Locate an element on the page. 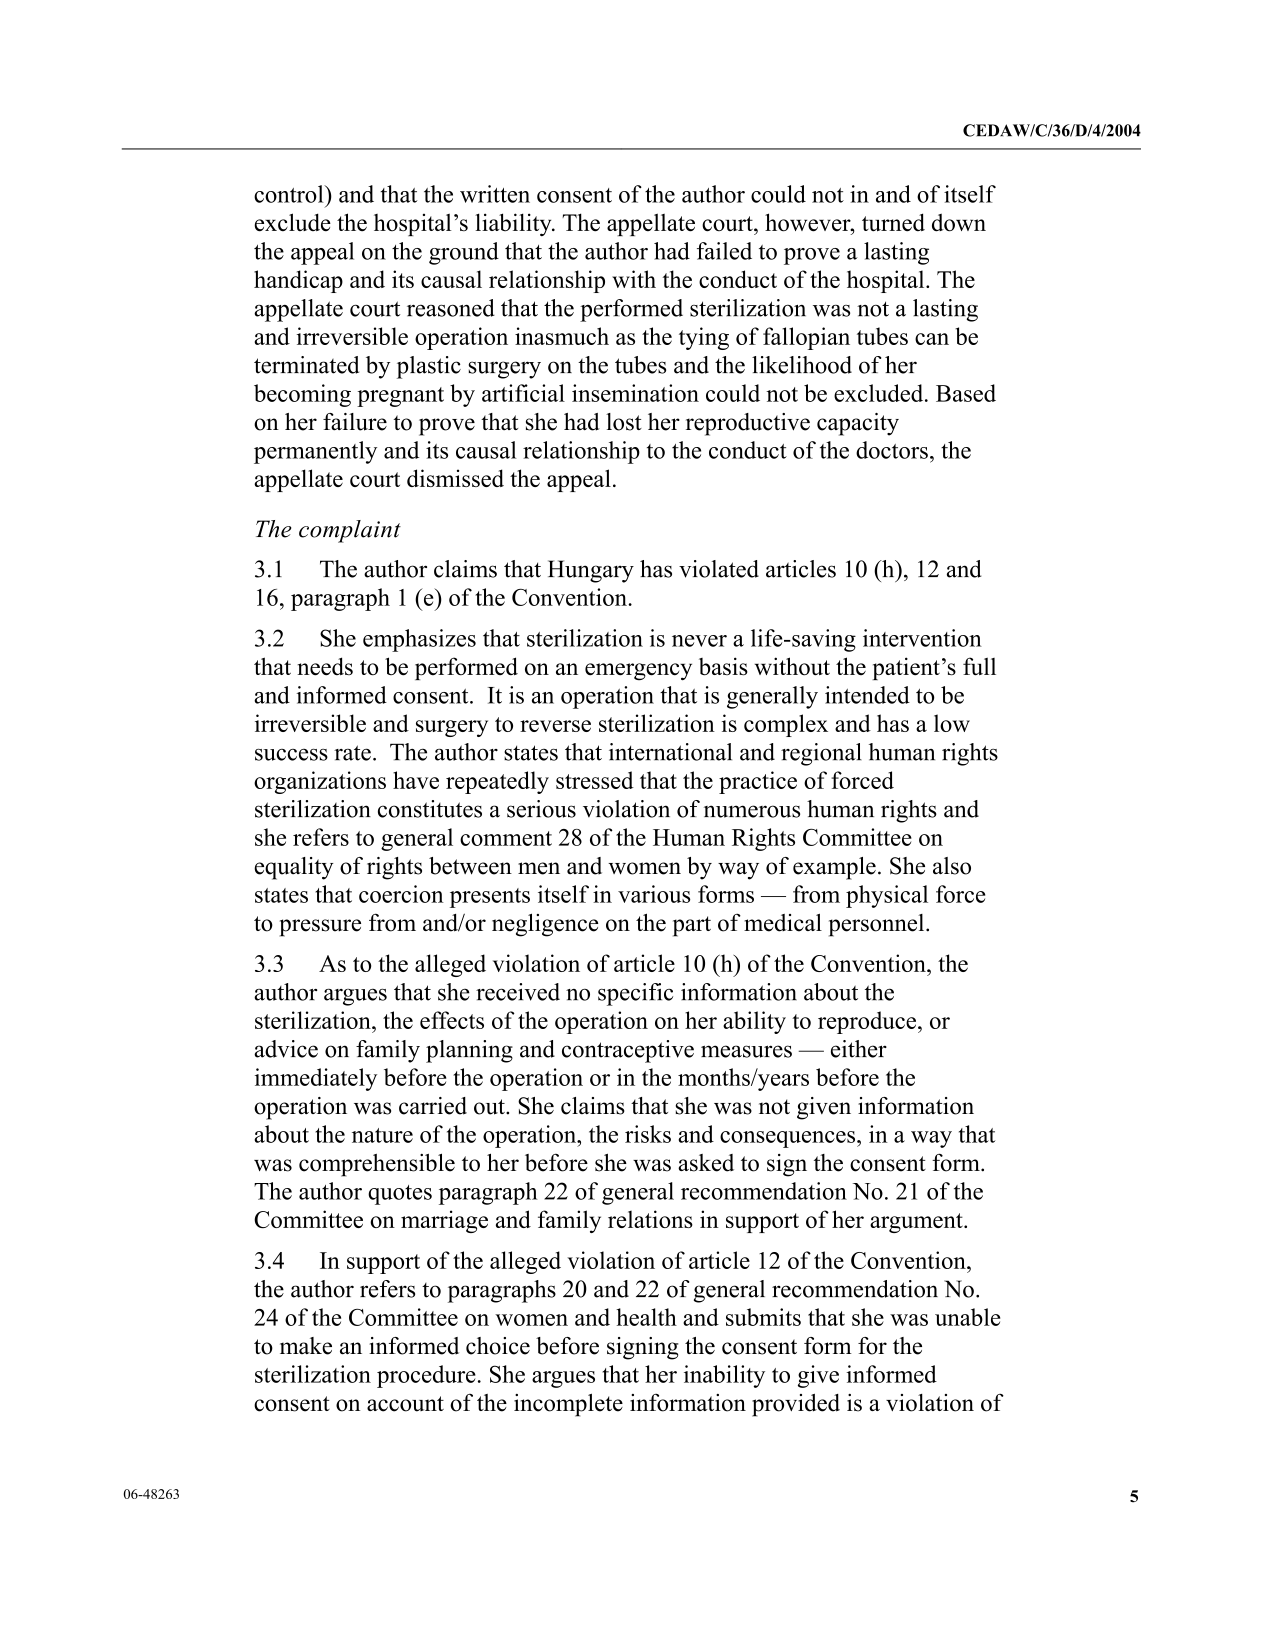 Image resolution: width=1262 pixels, height=1633 pixels. health is located at coordinates (646, 1317).
